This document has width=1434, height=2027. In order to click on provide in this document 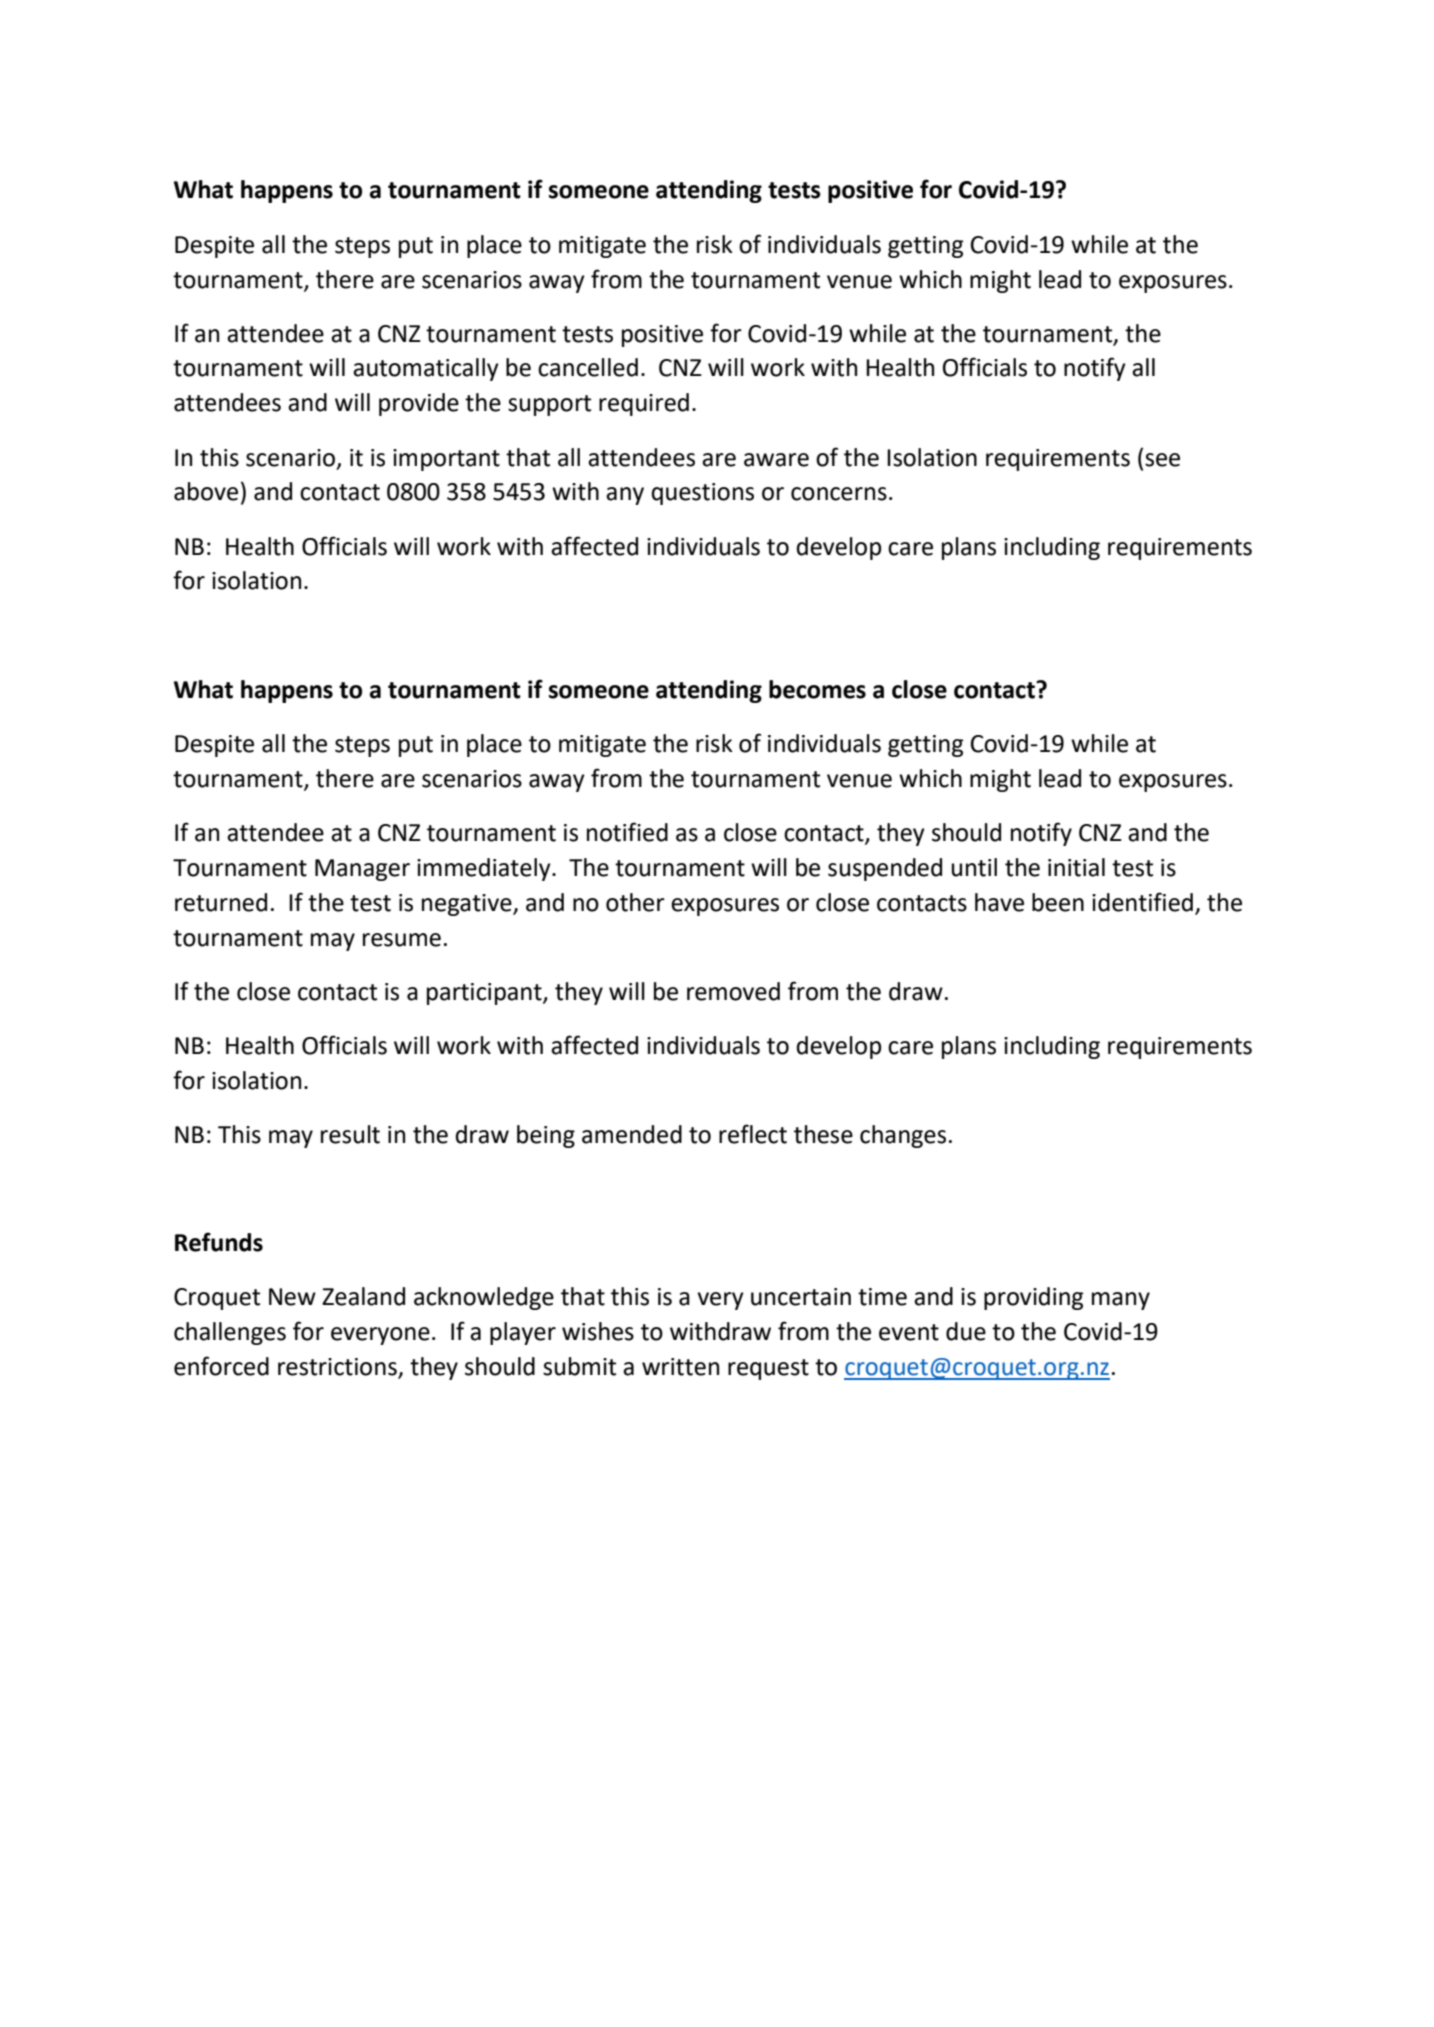, I will do `click(419, 404)`.
